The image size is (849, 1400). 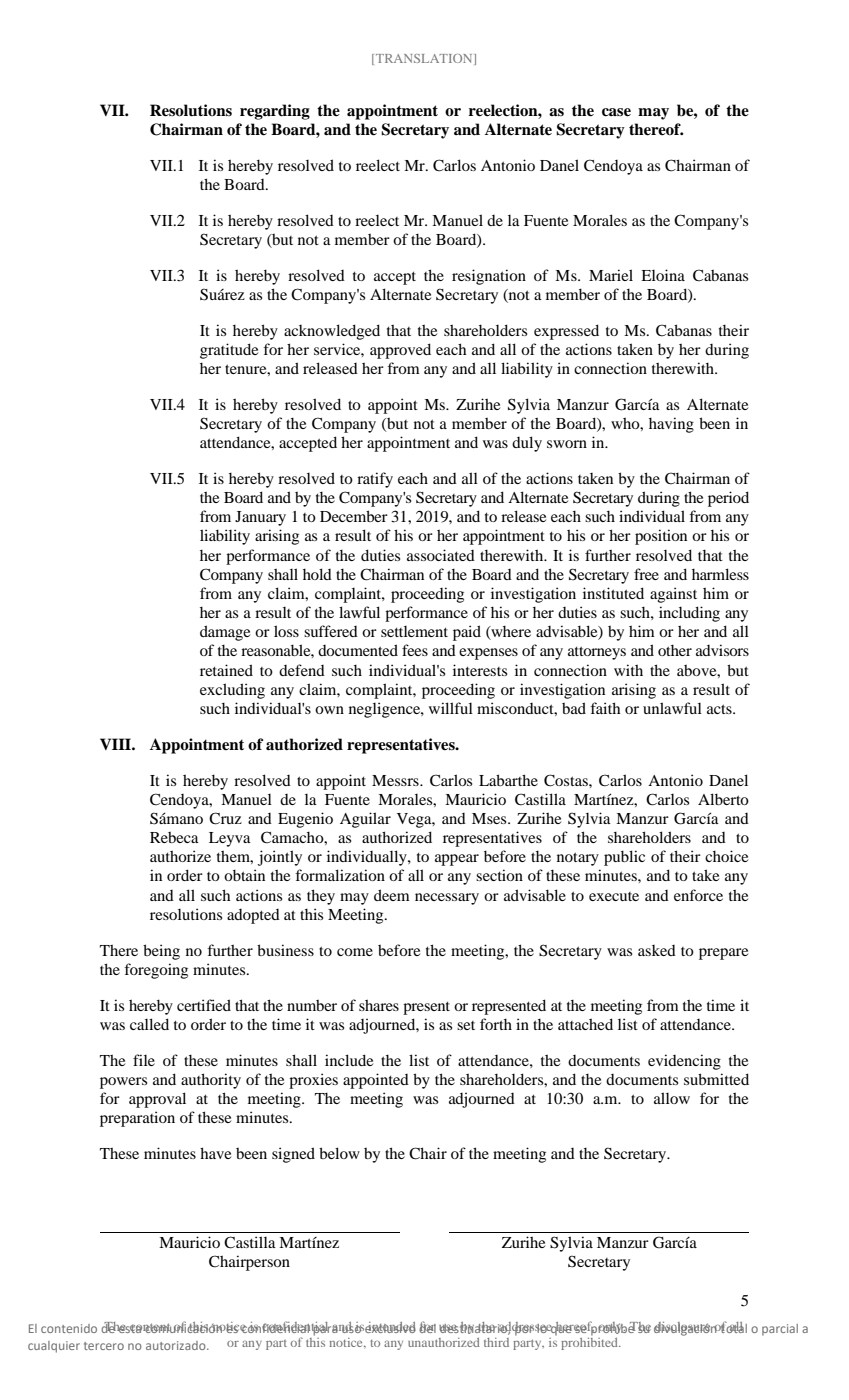 I want to click on case, so click(x=616, y=112).
